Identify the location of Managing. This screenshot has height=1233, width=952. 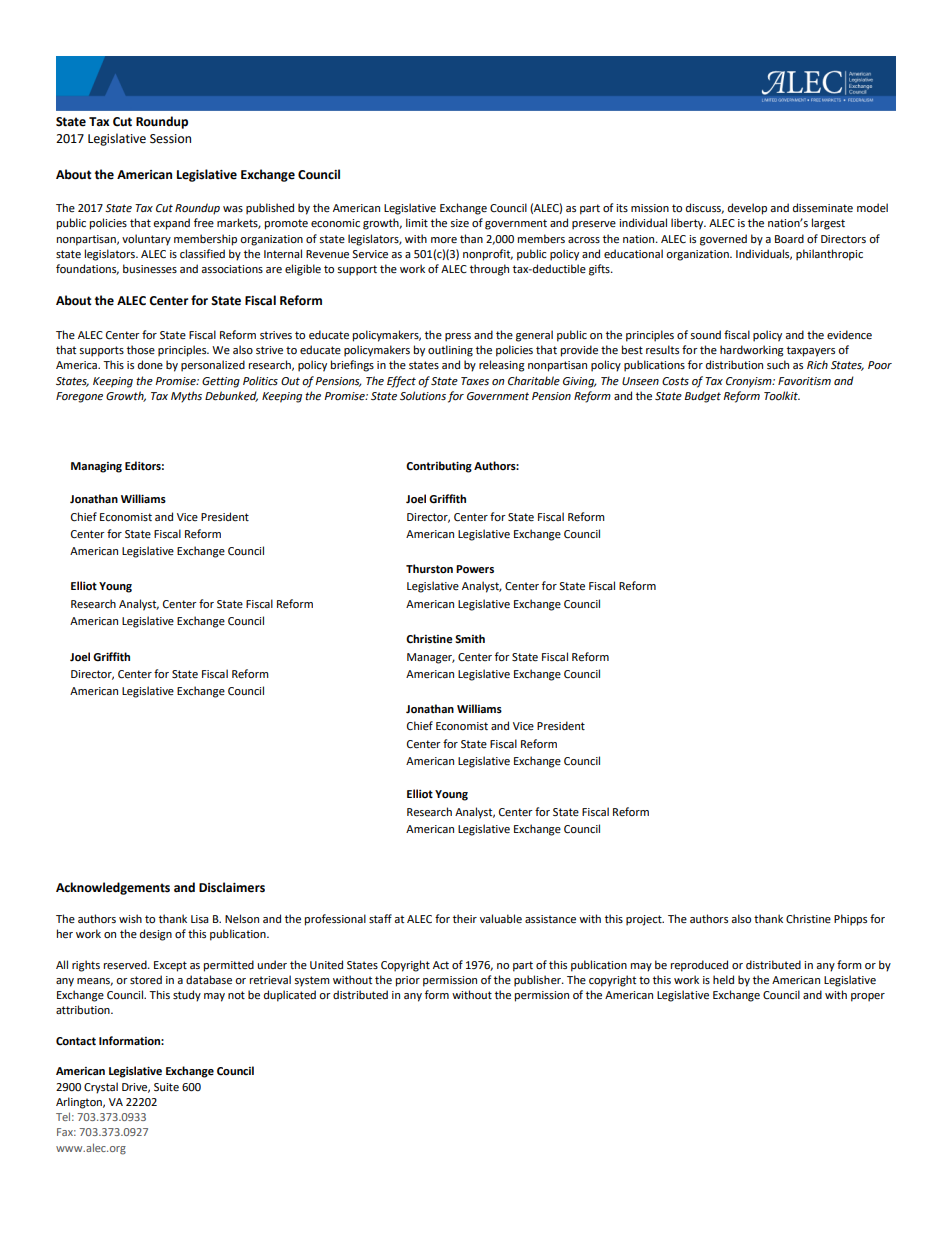
(96, 467).
